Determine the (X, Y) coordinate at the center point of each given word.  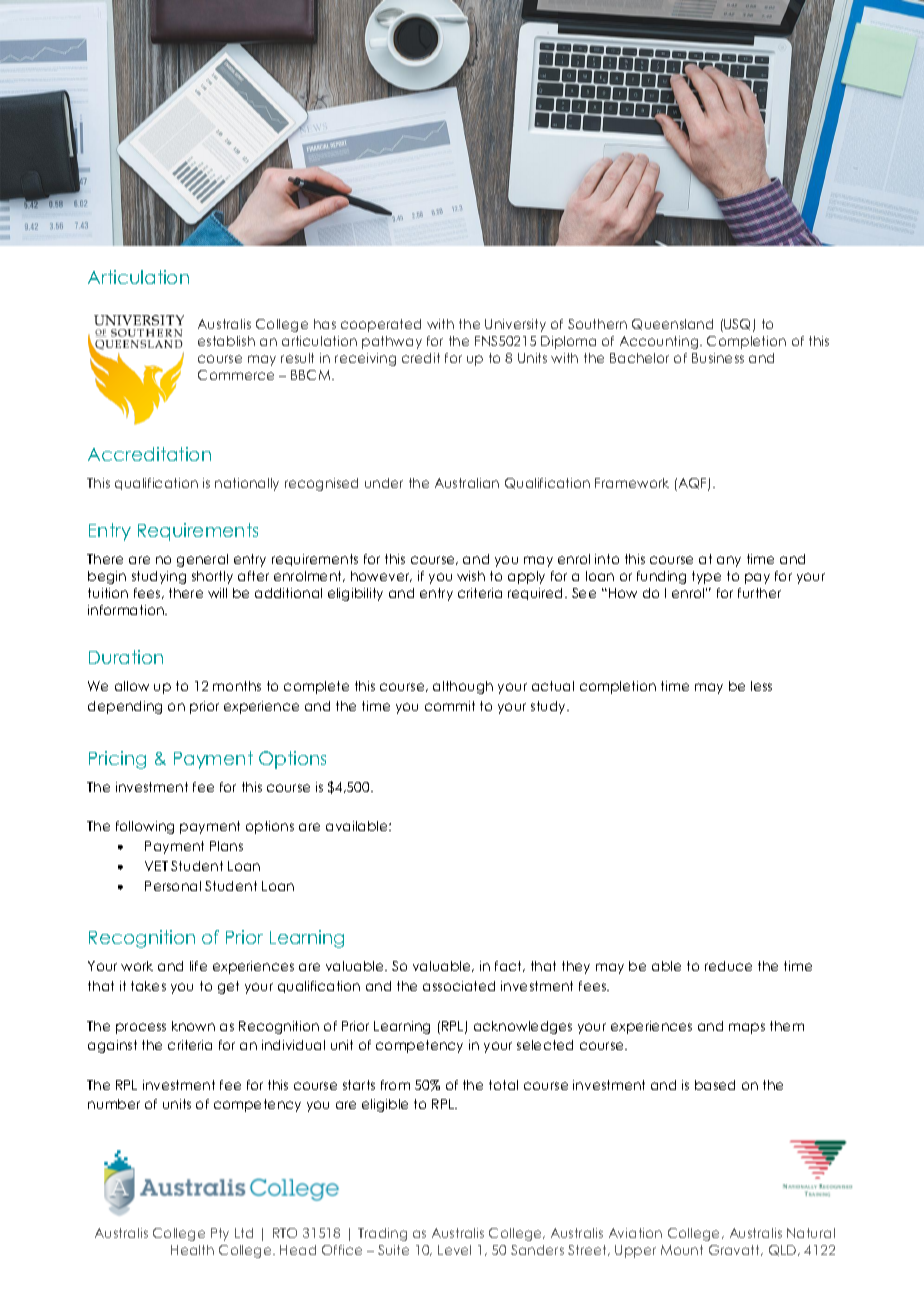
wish (471, 576)
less (761, 686)
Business (718, 358)
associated (459, 986)
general (202, 560)
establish (226, 341)
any (729, 561)
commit (450, 706)
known (193, 1026)
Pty (220, 1234)
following (145, 827)
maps (747, 1028)
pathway (392, 342)
